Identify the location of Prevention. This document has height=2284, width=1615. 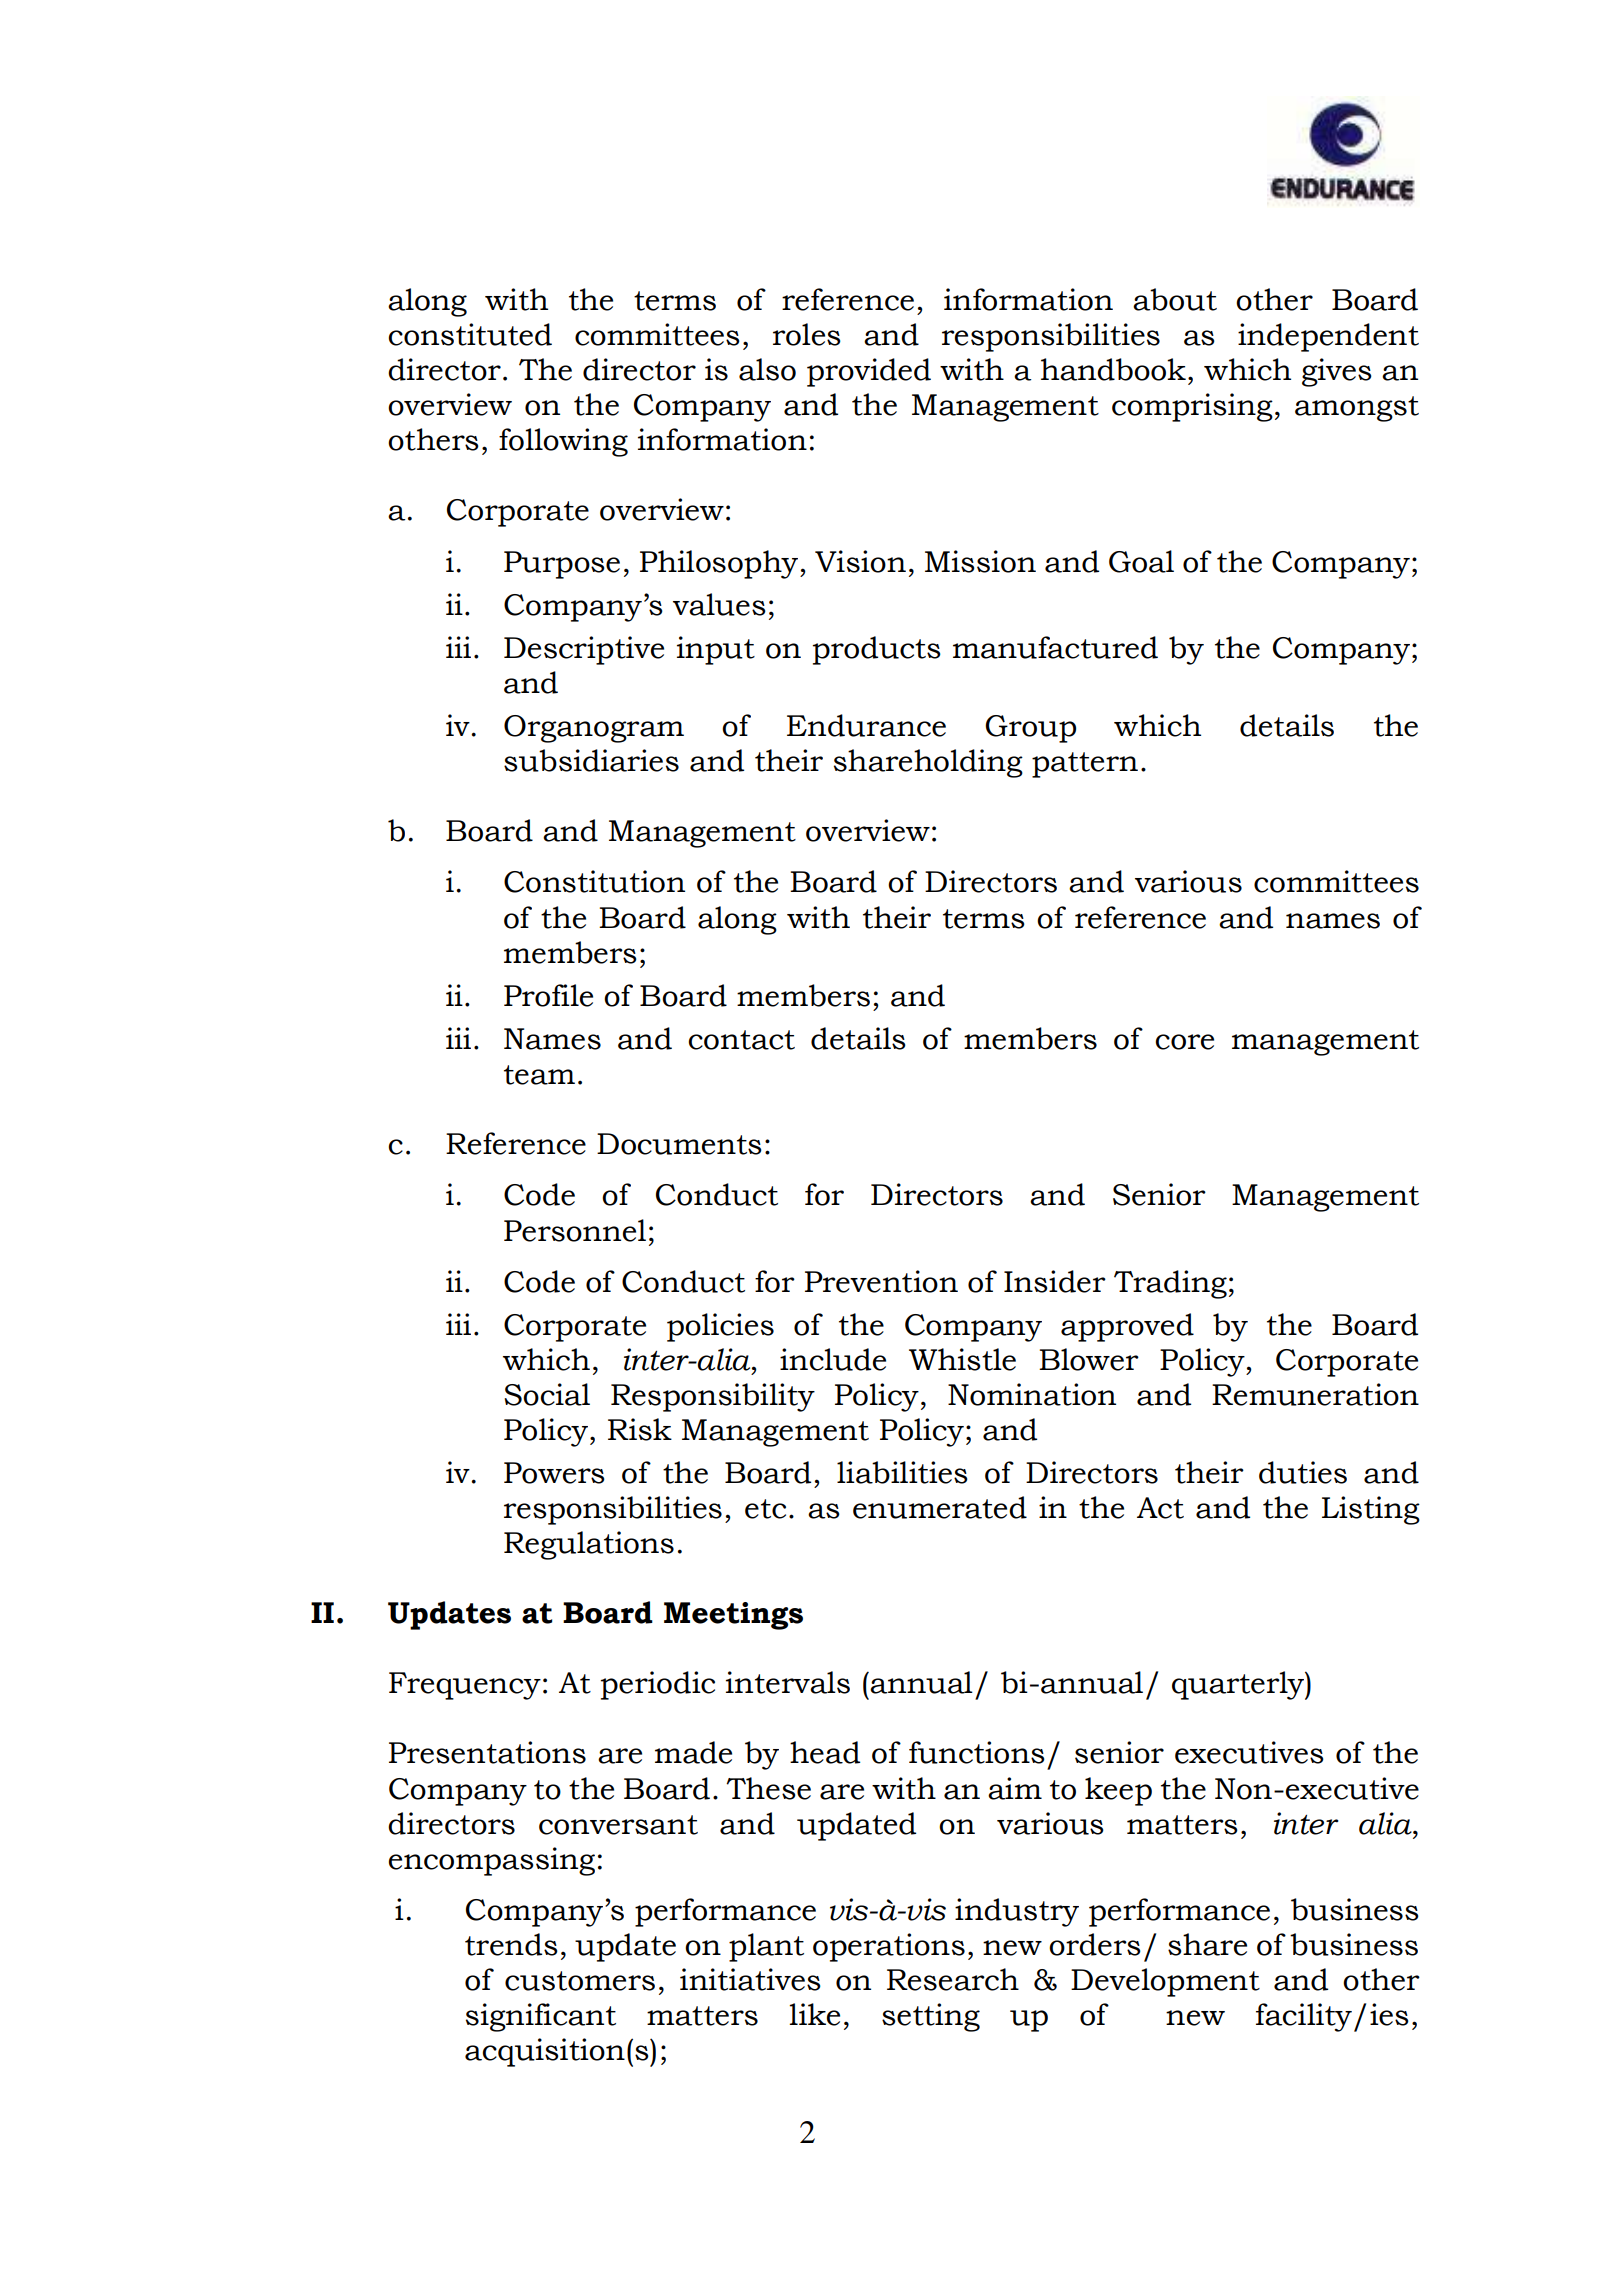
(881, 1281).
